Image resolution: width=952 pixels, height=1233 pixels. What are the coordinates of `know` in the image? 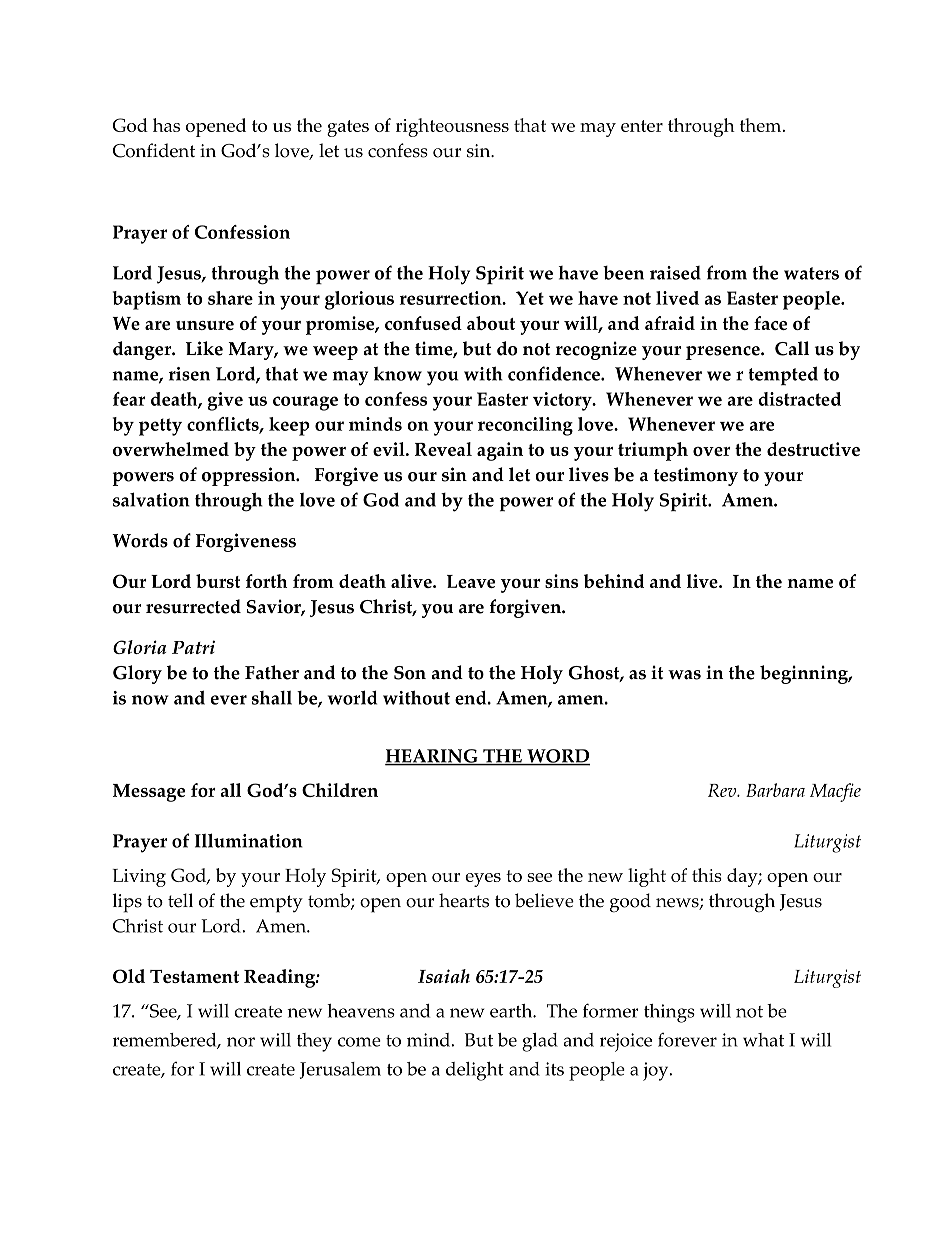 It's located at (398, 374).
